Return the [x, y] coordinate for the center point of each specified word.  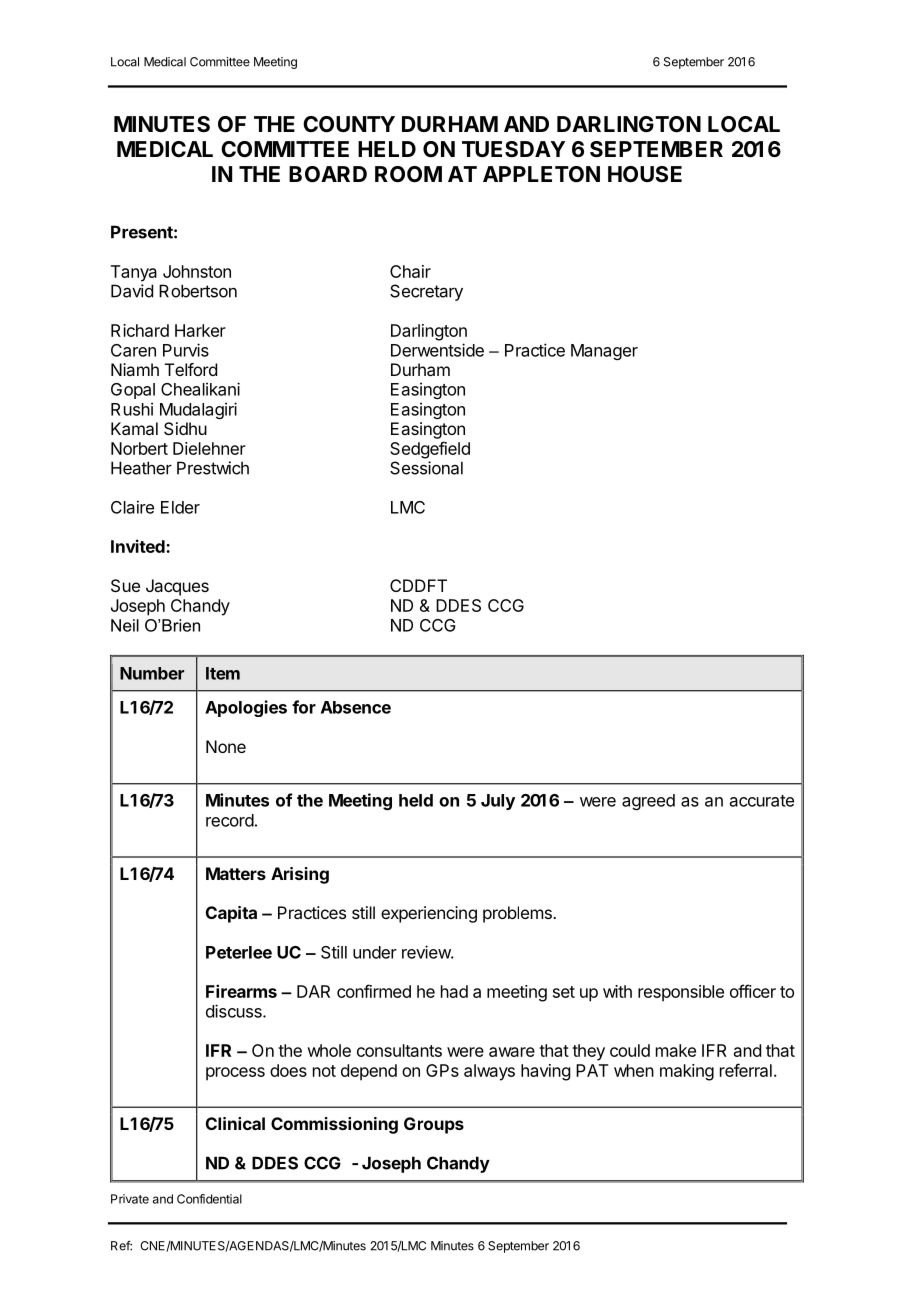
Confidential [209, 1199]
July [498, 802]
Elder [180, 507]
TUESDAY [513, 149]
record [230, 820]
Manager [604, 352]
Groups [434, 1125]
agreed [648, 802]
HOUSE [645, 174]
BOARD [328, 174]
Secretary [426, 292]
